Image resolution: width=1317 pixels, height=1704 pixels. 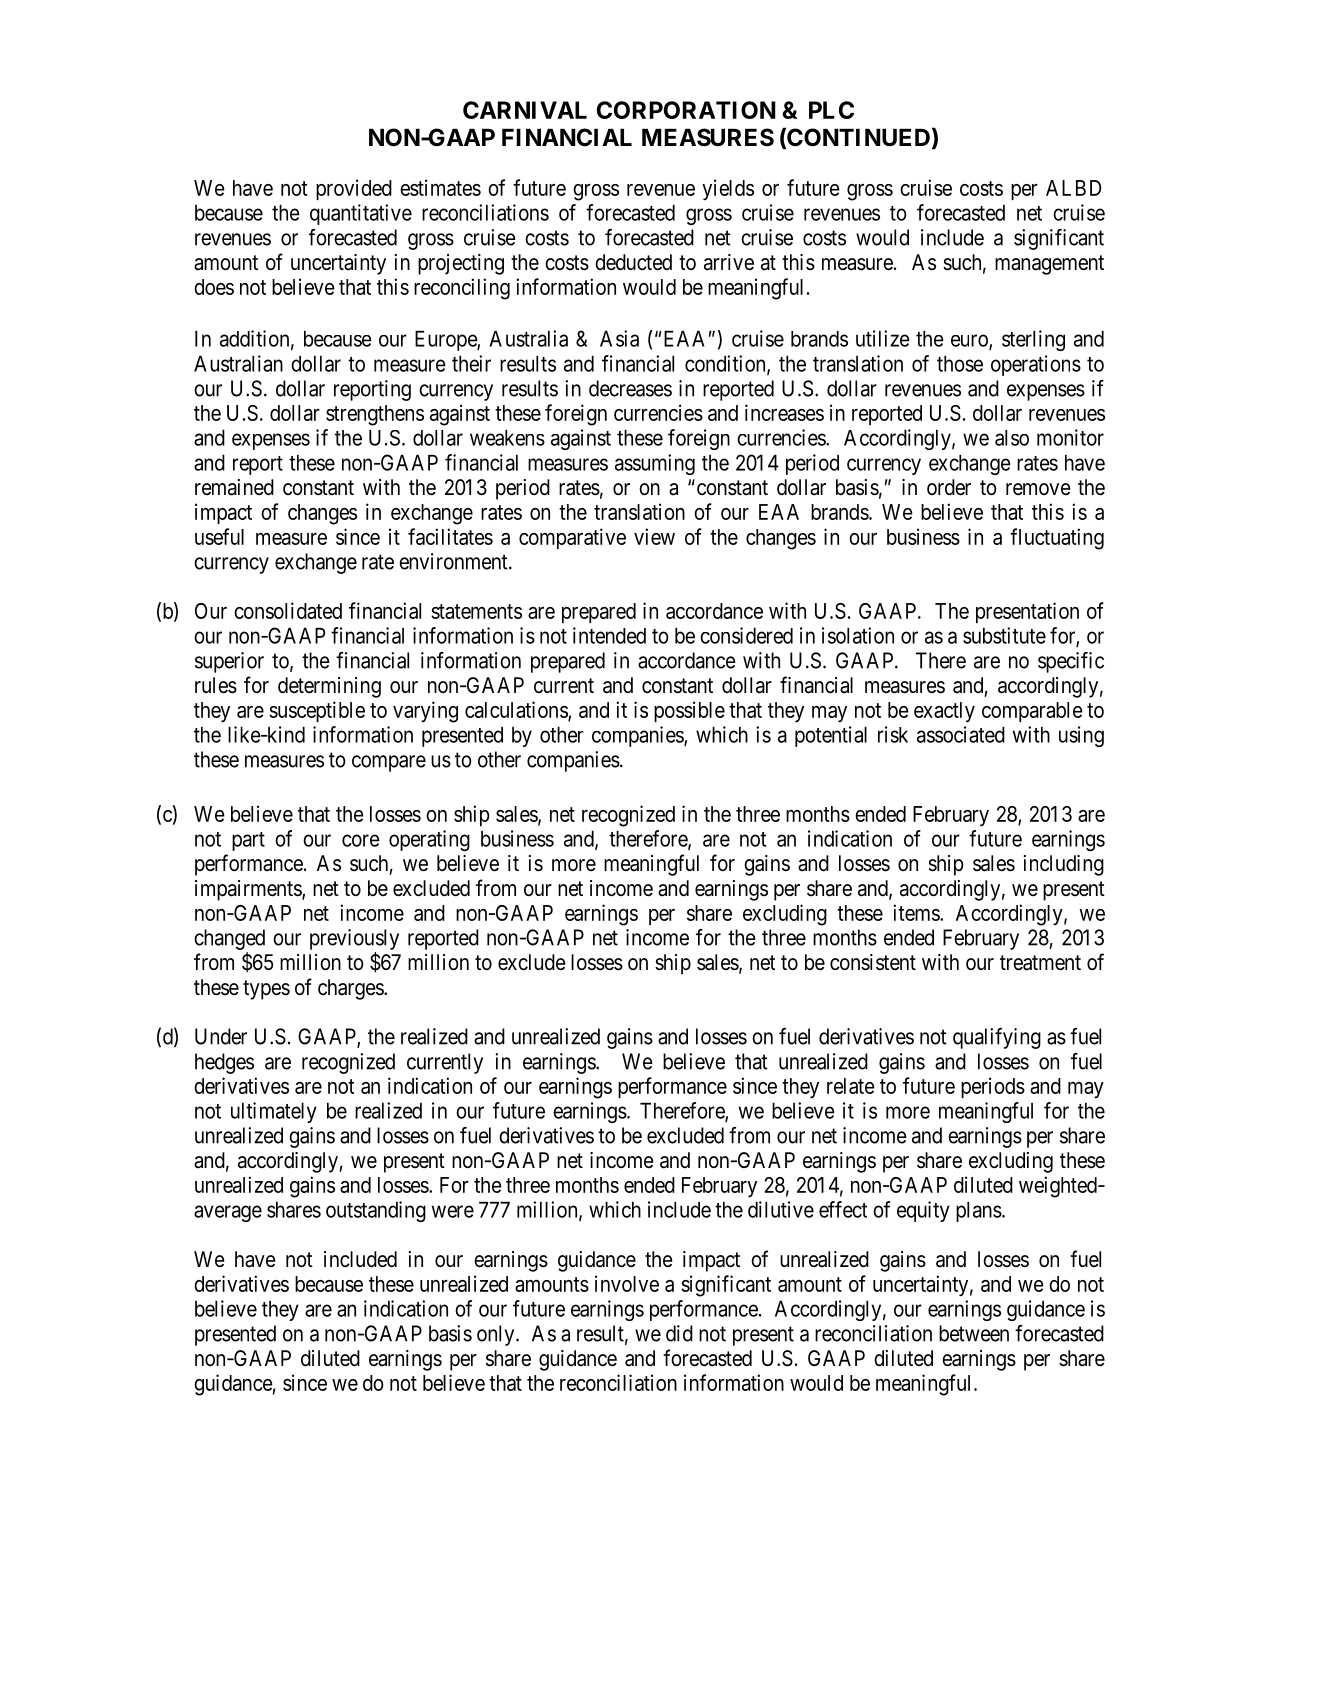 What do you see at coordinates (627, 1283) in the image?
I see `involve` at bounding box center [627, 1283].
